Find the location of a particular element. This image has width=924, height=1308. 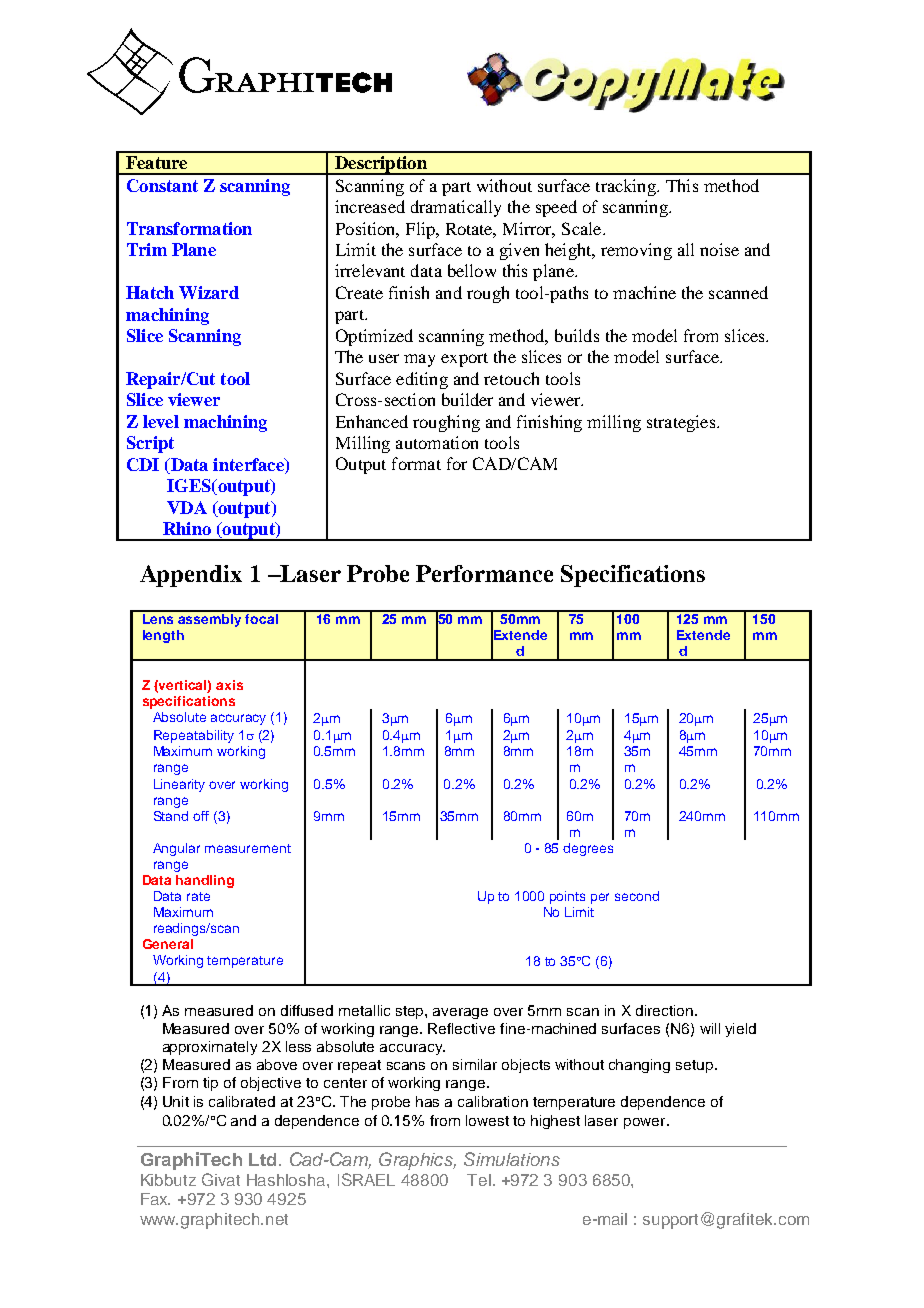

builder is located at coordinates (467, 399).
